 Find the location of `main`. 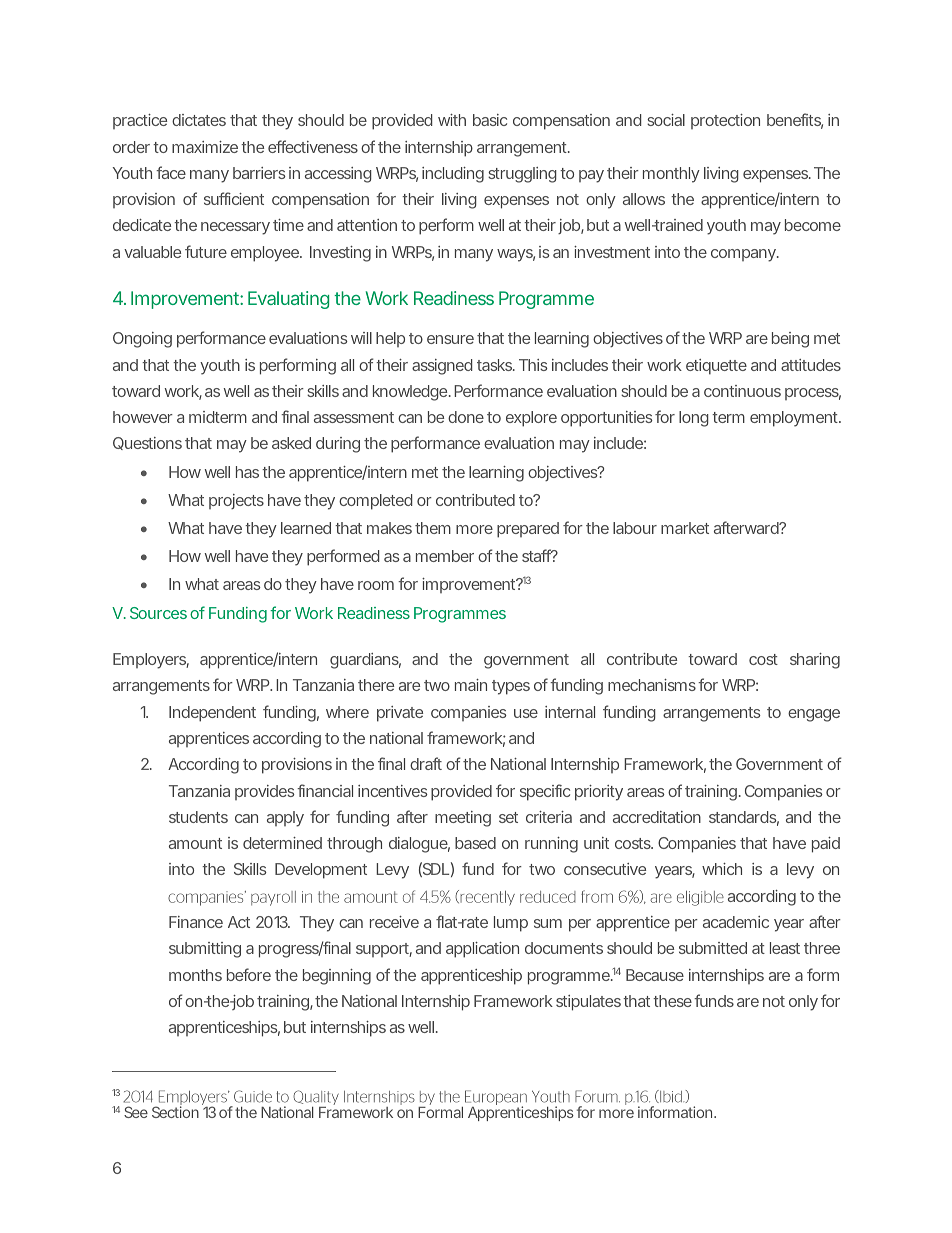

main is located at coordinates (471, 685).
